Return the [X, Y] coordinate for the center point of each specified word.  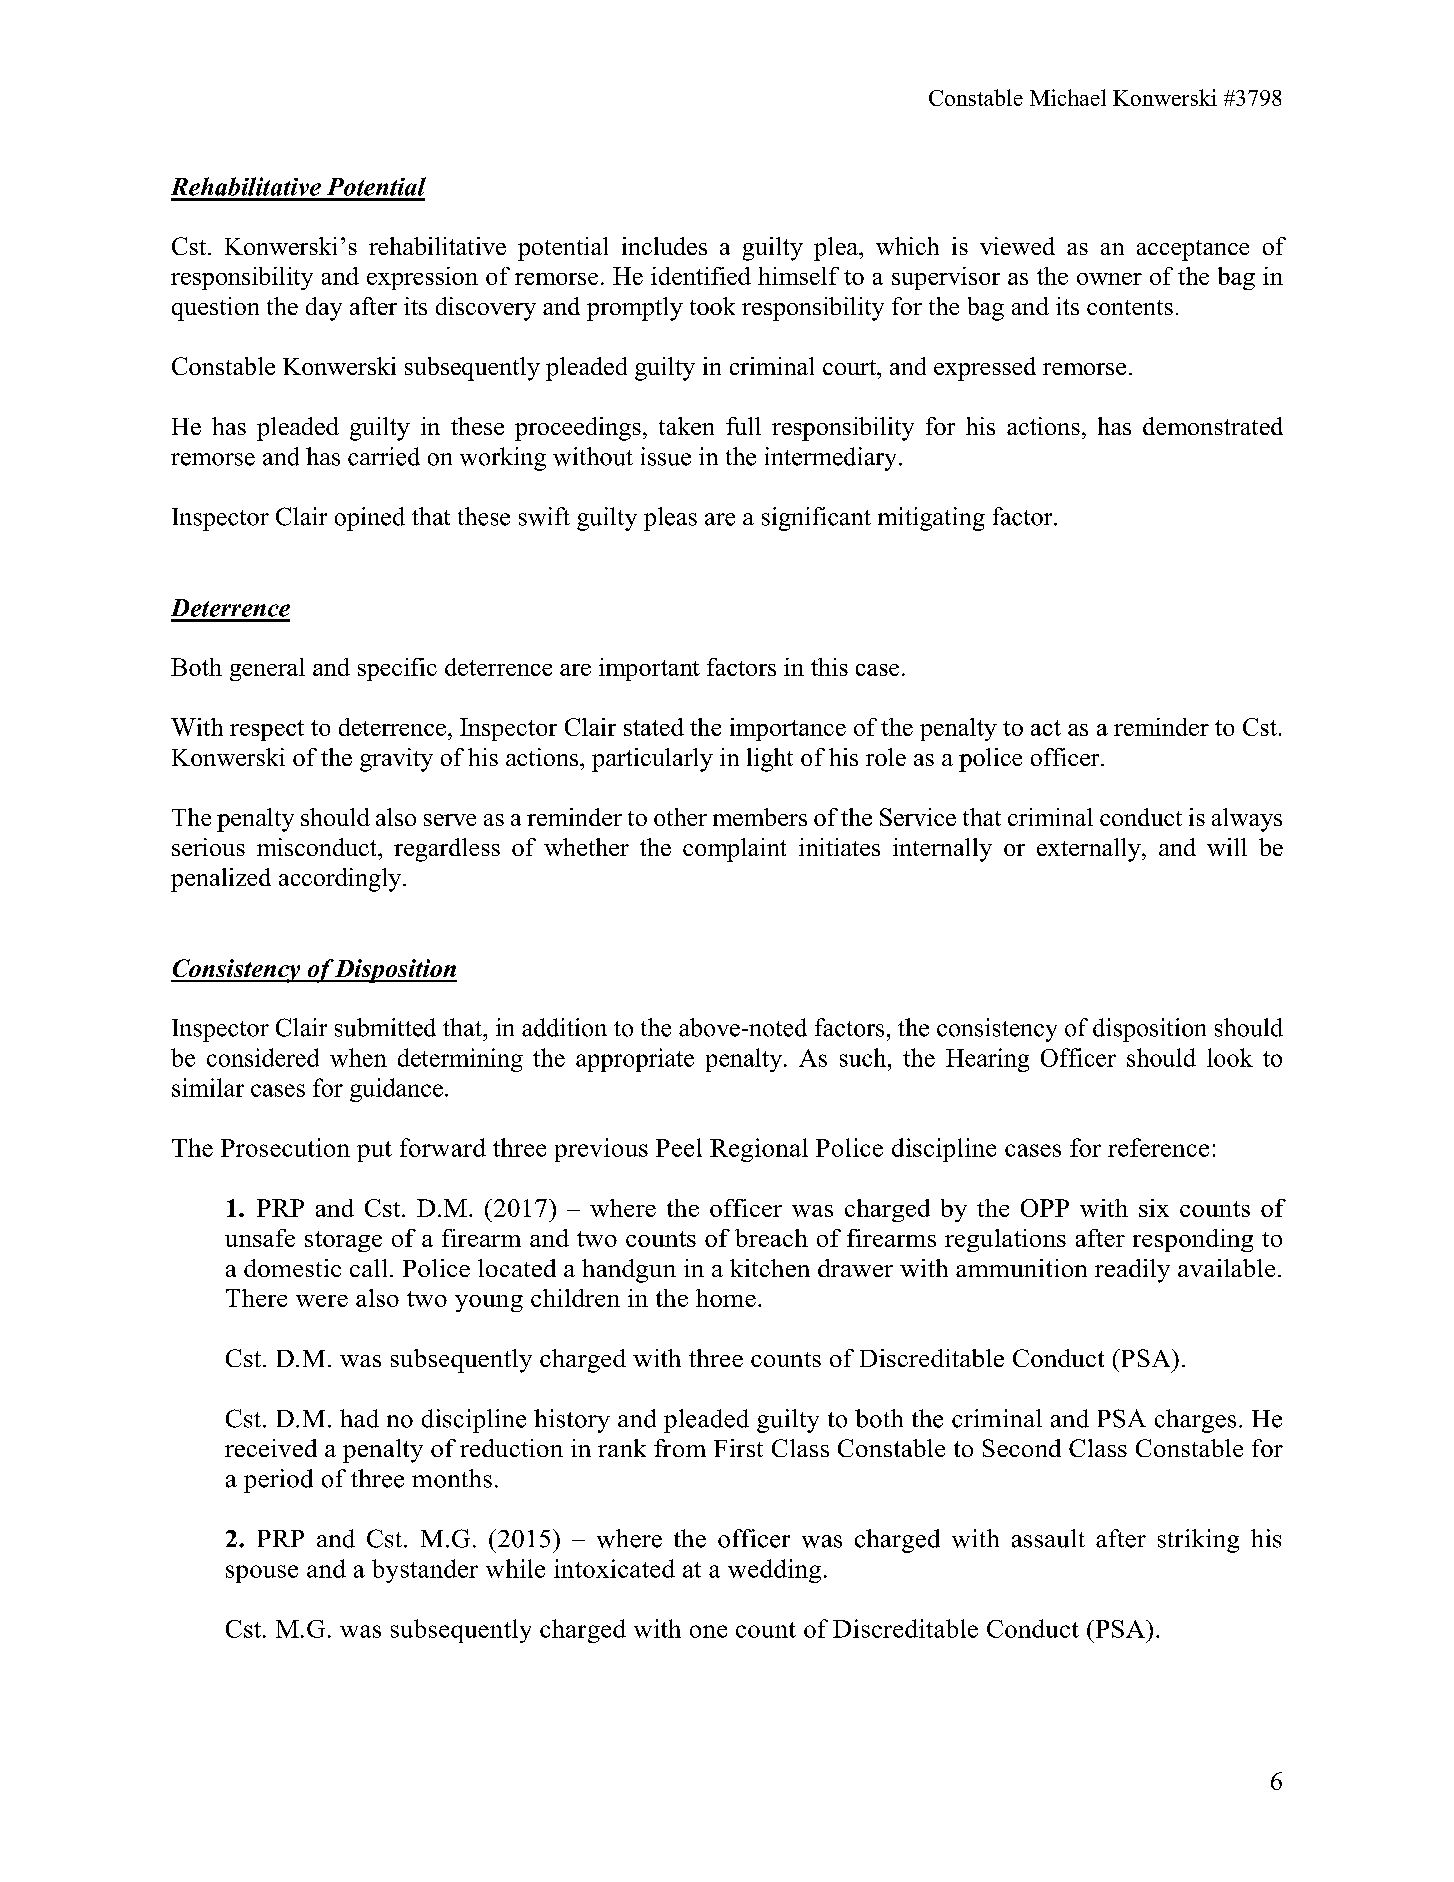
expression [422, 278]
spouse [262, 1574]
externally [1090, 850]
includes [664, 246]
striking [1198, 1541]
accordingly [341, 880]
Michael [1068, 97]
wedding [774, 1571]
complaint [734, 850]
